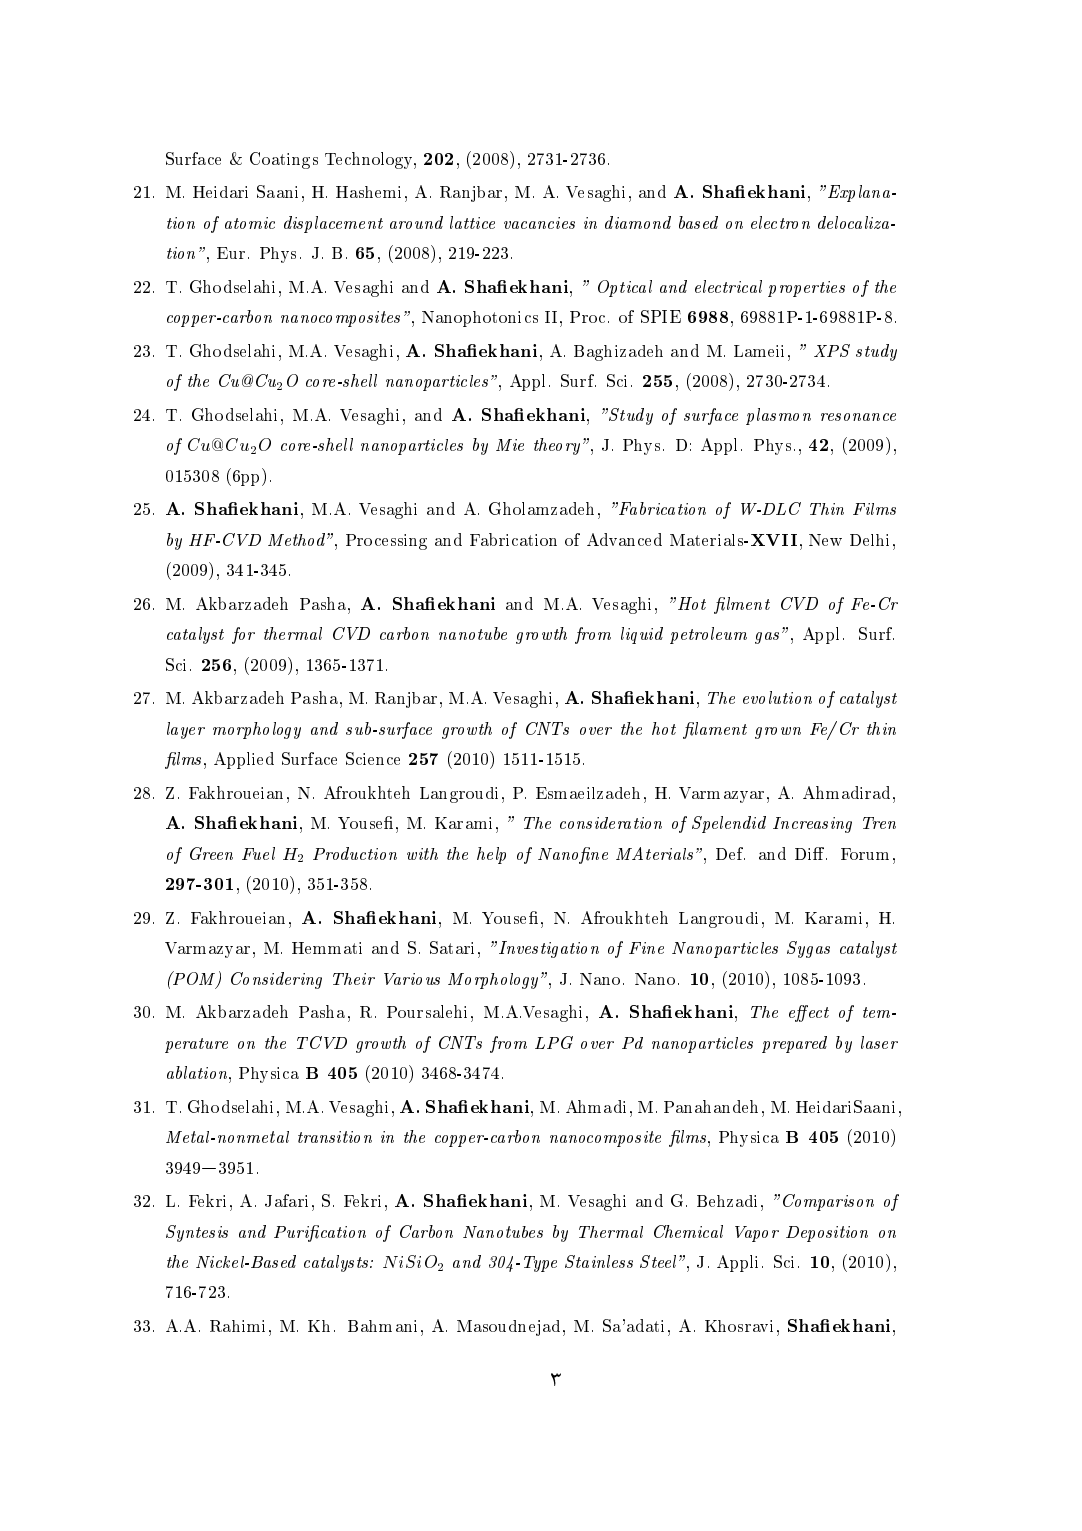 This screenshot has width=1082, height=1531. I want to click on layer, so click(186, 730).
